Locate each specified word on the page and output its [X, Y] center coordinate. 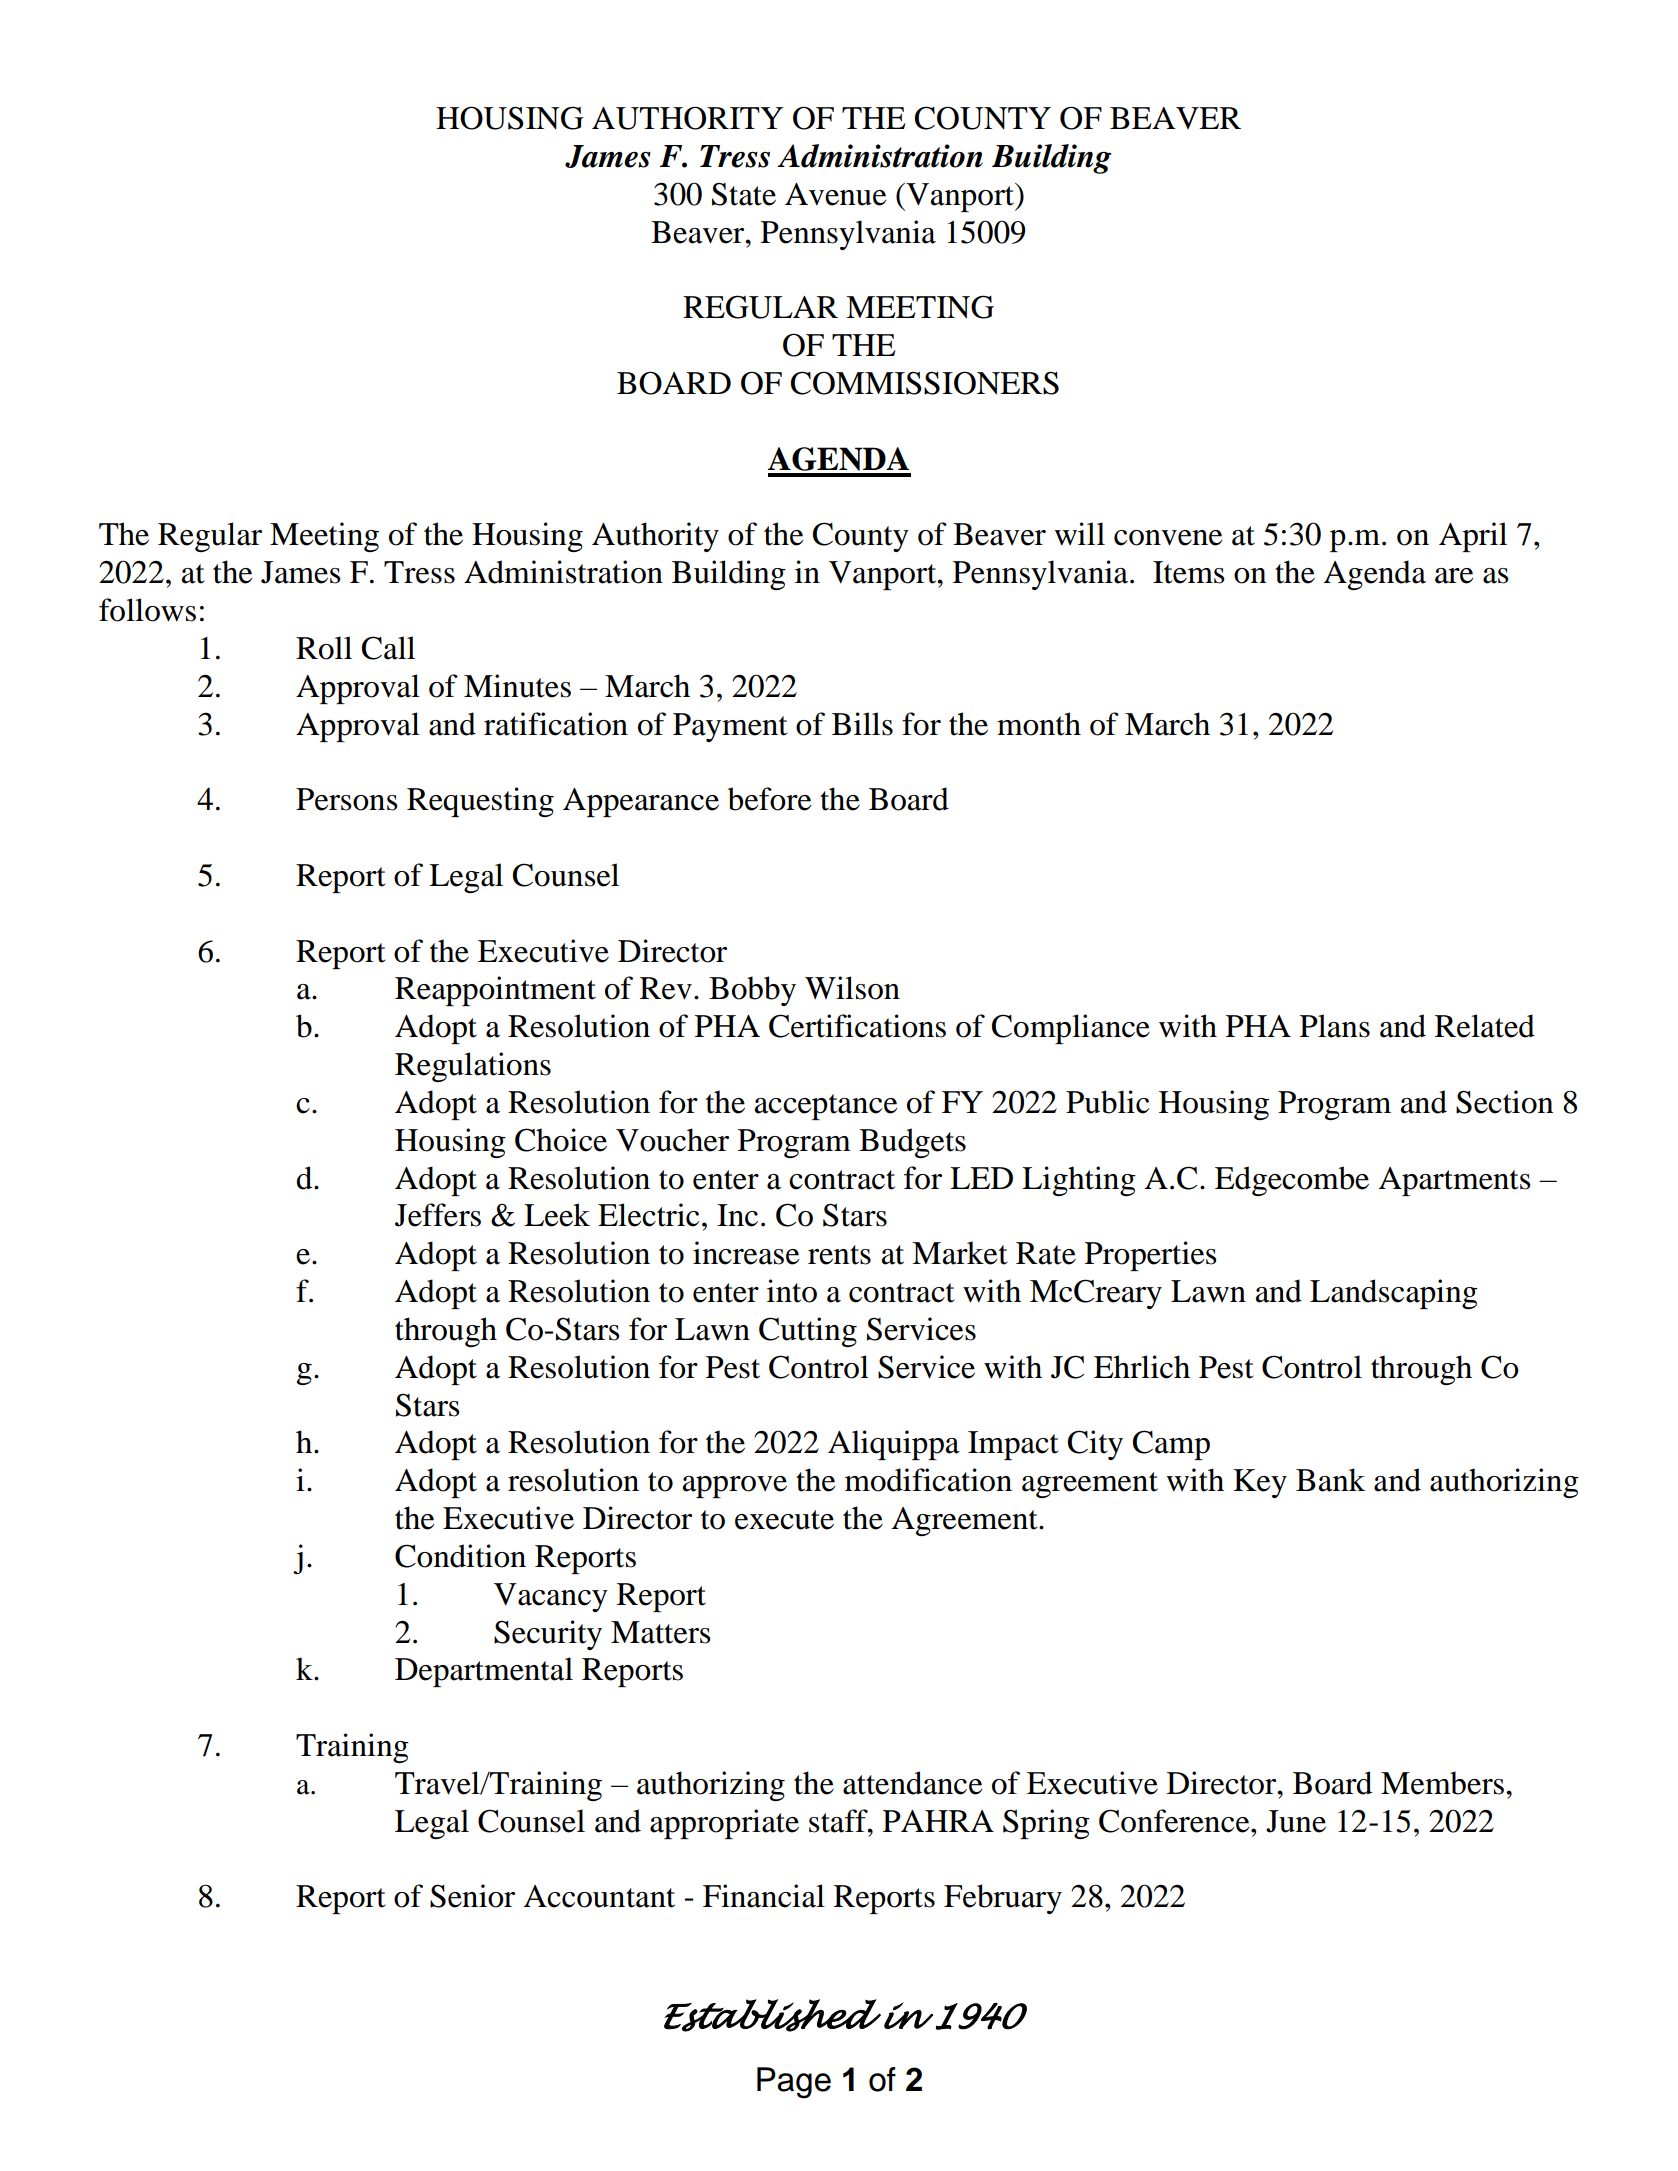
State [744, 194]
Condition [460, 1556]
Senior [472, 1896]
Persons [346, 799]
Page [794, 2083]
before [769, 799]
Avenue [835, 194]
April [1473, 537]
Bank [1330, 1480]
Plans [1335, 1026]
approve [735, 1487]
